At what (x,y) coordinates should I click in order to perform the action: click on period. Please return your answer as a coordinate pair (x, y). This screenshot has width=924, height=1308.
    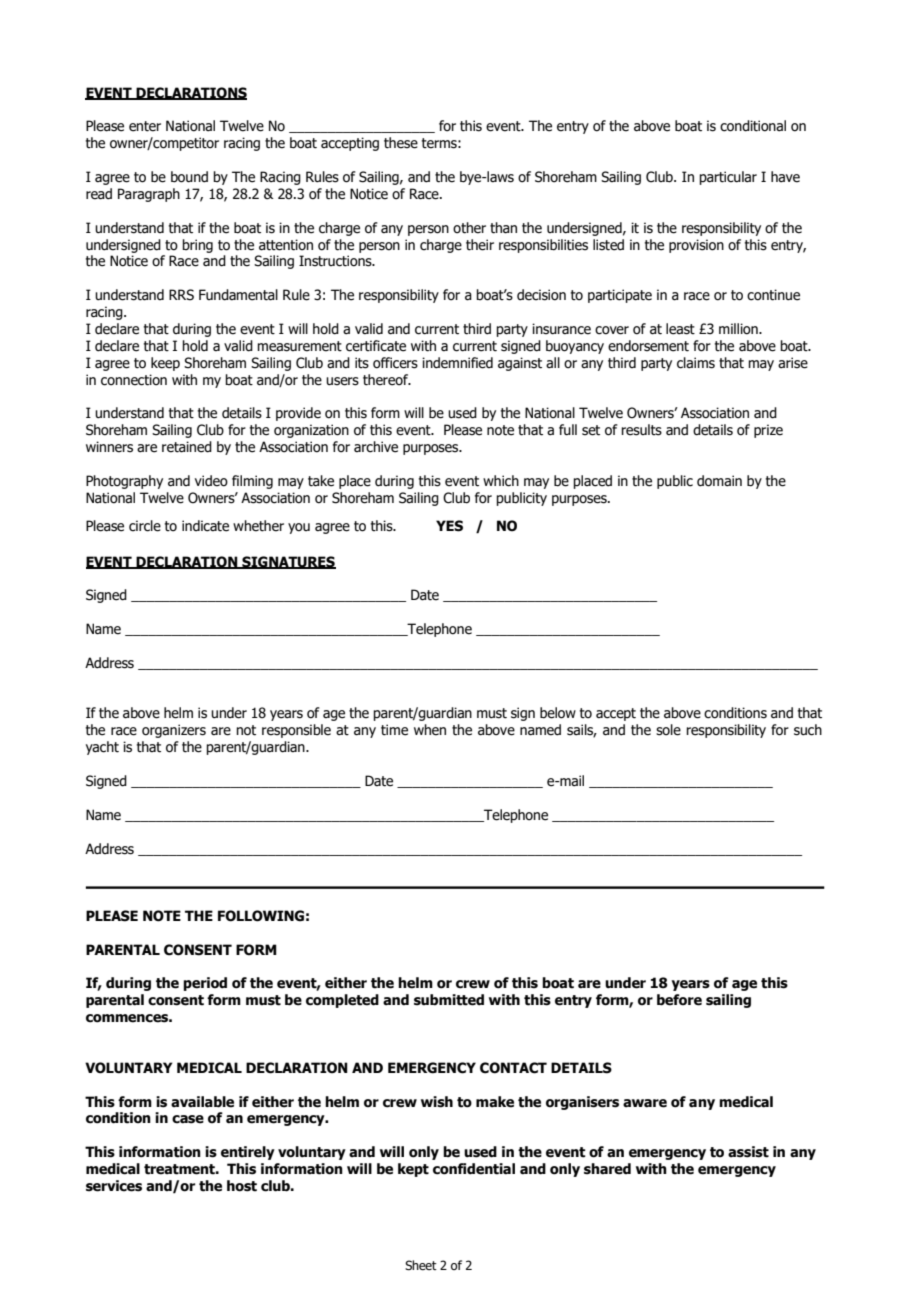
    Looking at the image, I should click on (205, 984).
